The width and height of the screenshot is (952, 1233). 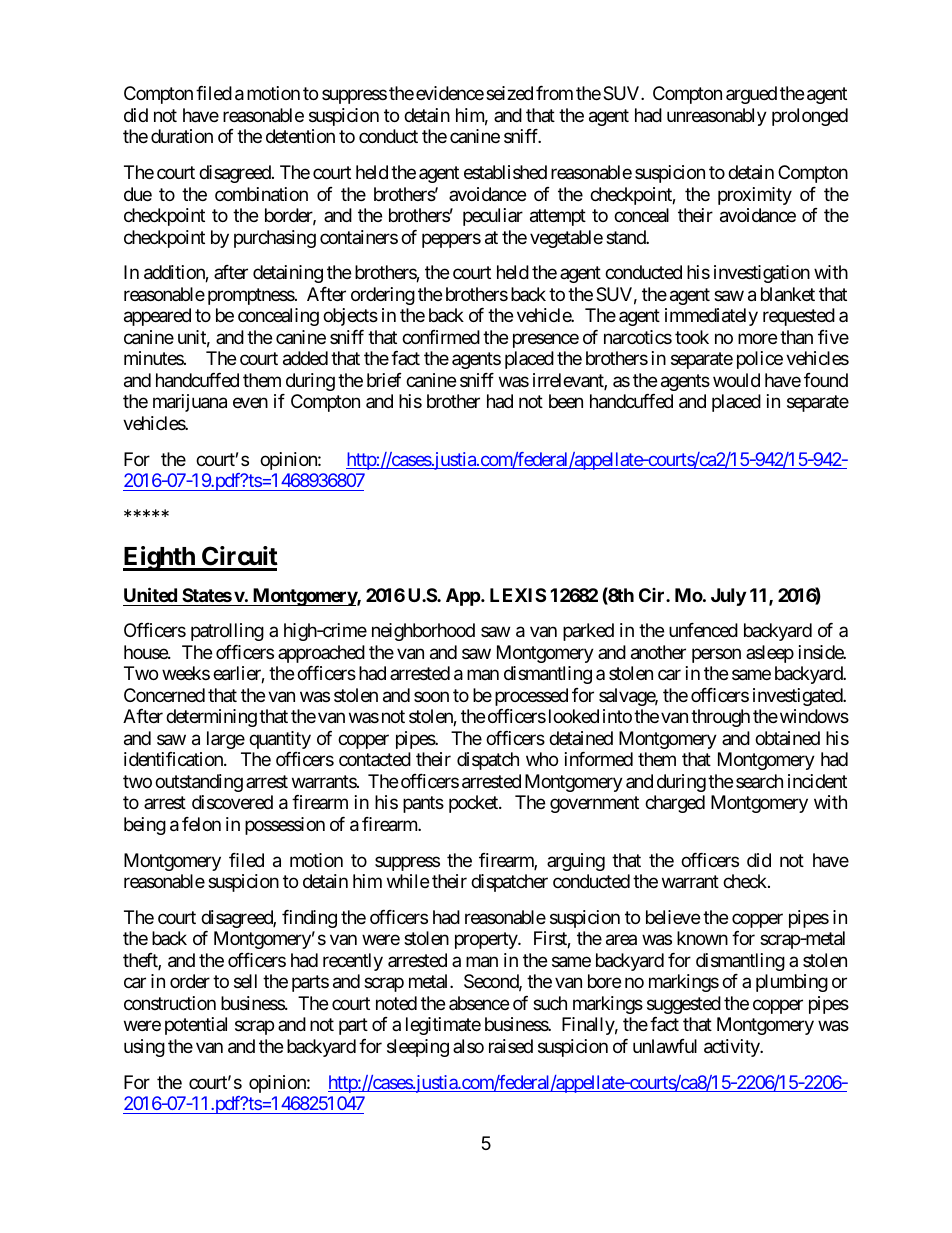 I want to click on absence, so click(x=479, y=1003).
